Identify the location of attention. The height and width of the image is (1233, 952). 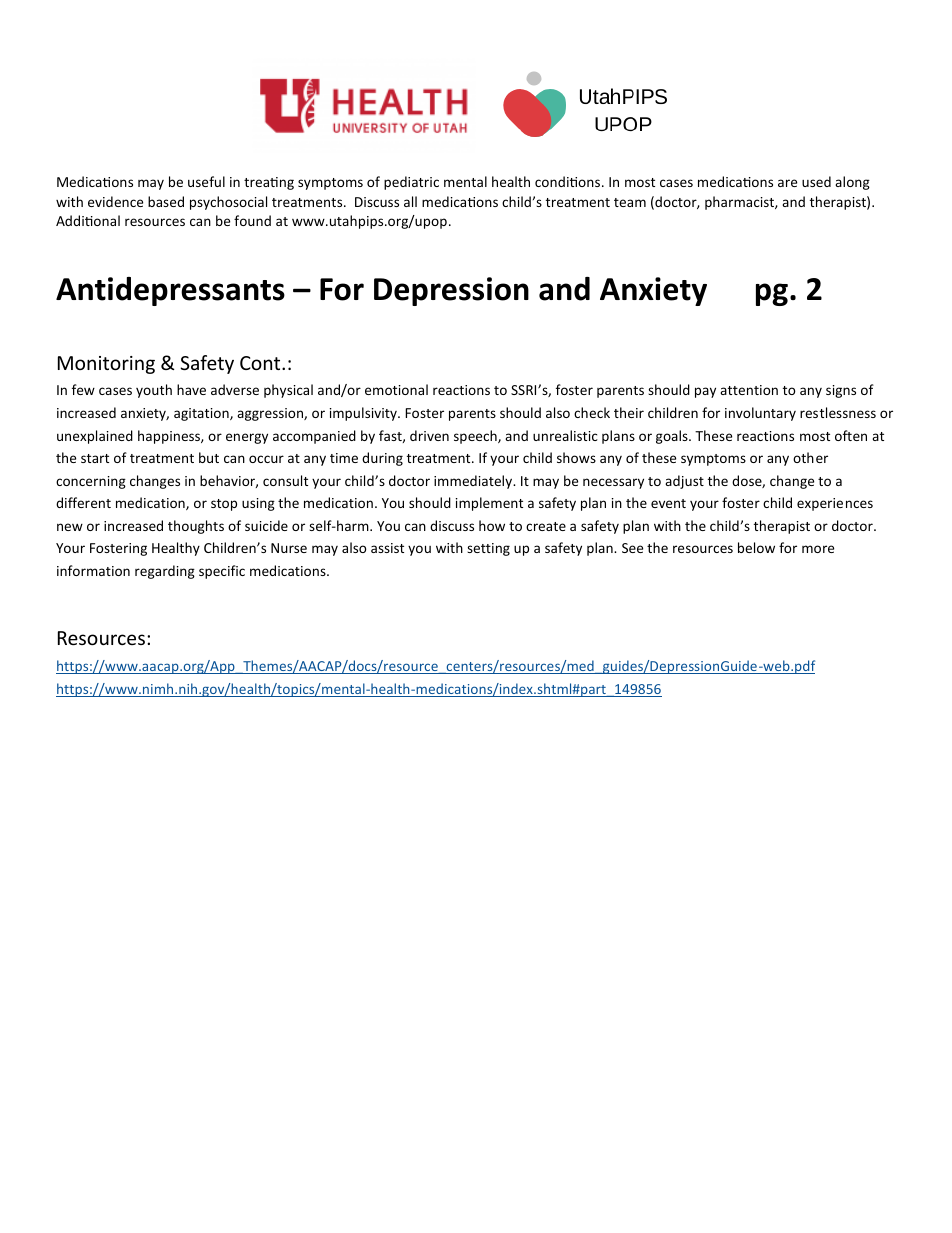
(749, 390).
